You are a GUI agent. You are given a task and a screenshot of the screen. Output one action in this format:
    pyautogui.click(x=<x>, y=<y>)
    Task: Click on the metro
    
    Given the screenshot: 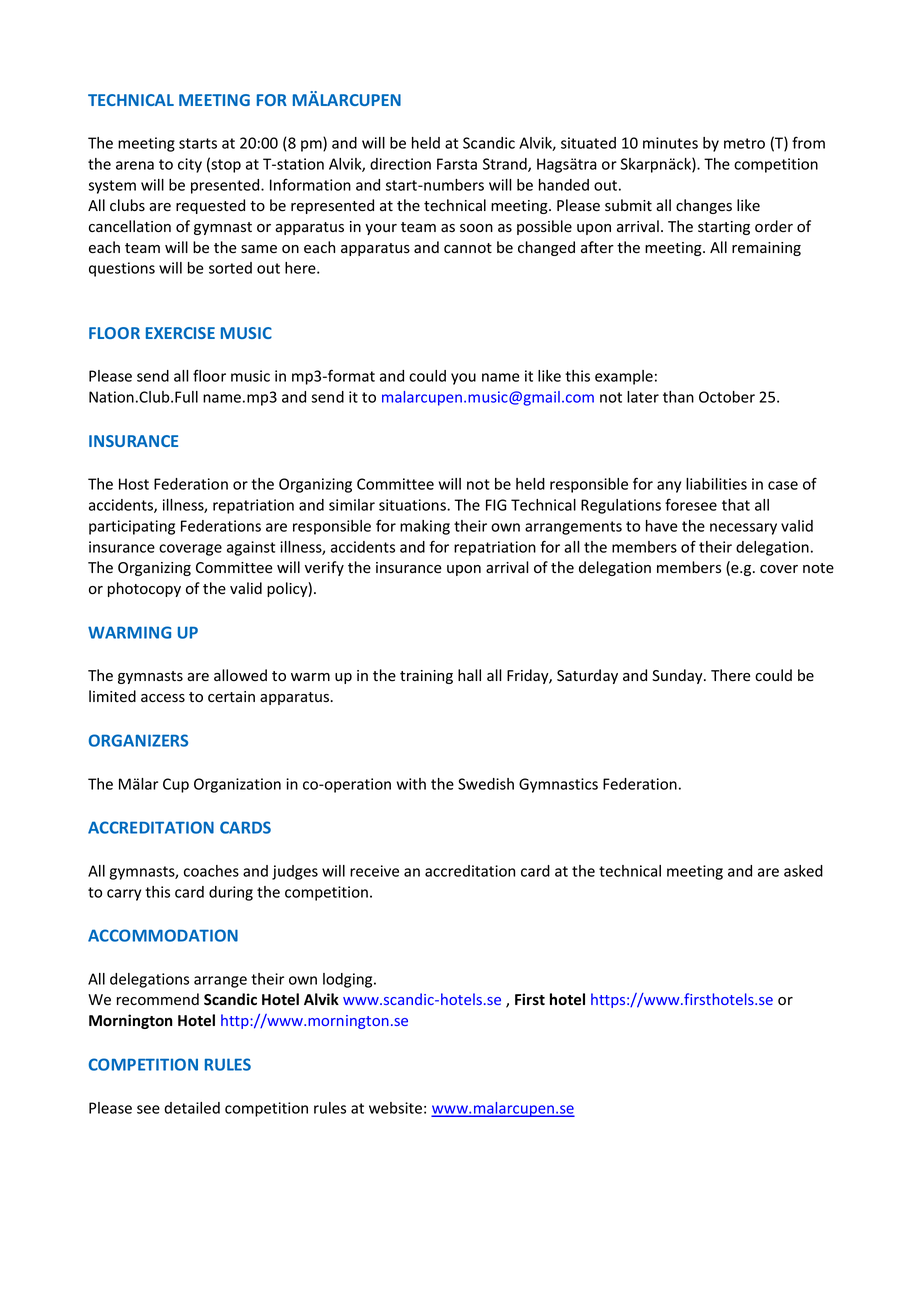 What is the action you would take?
    pyautogui.click(x=744, y=143)
